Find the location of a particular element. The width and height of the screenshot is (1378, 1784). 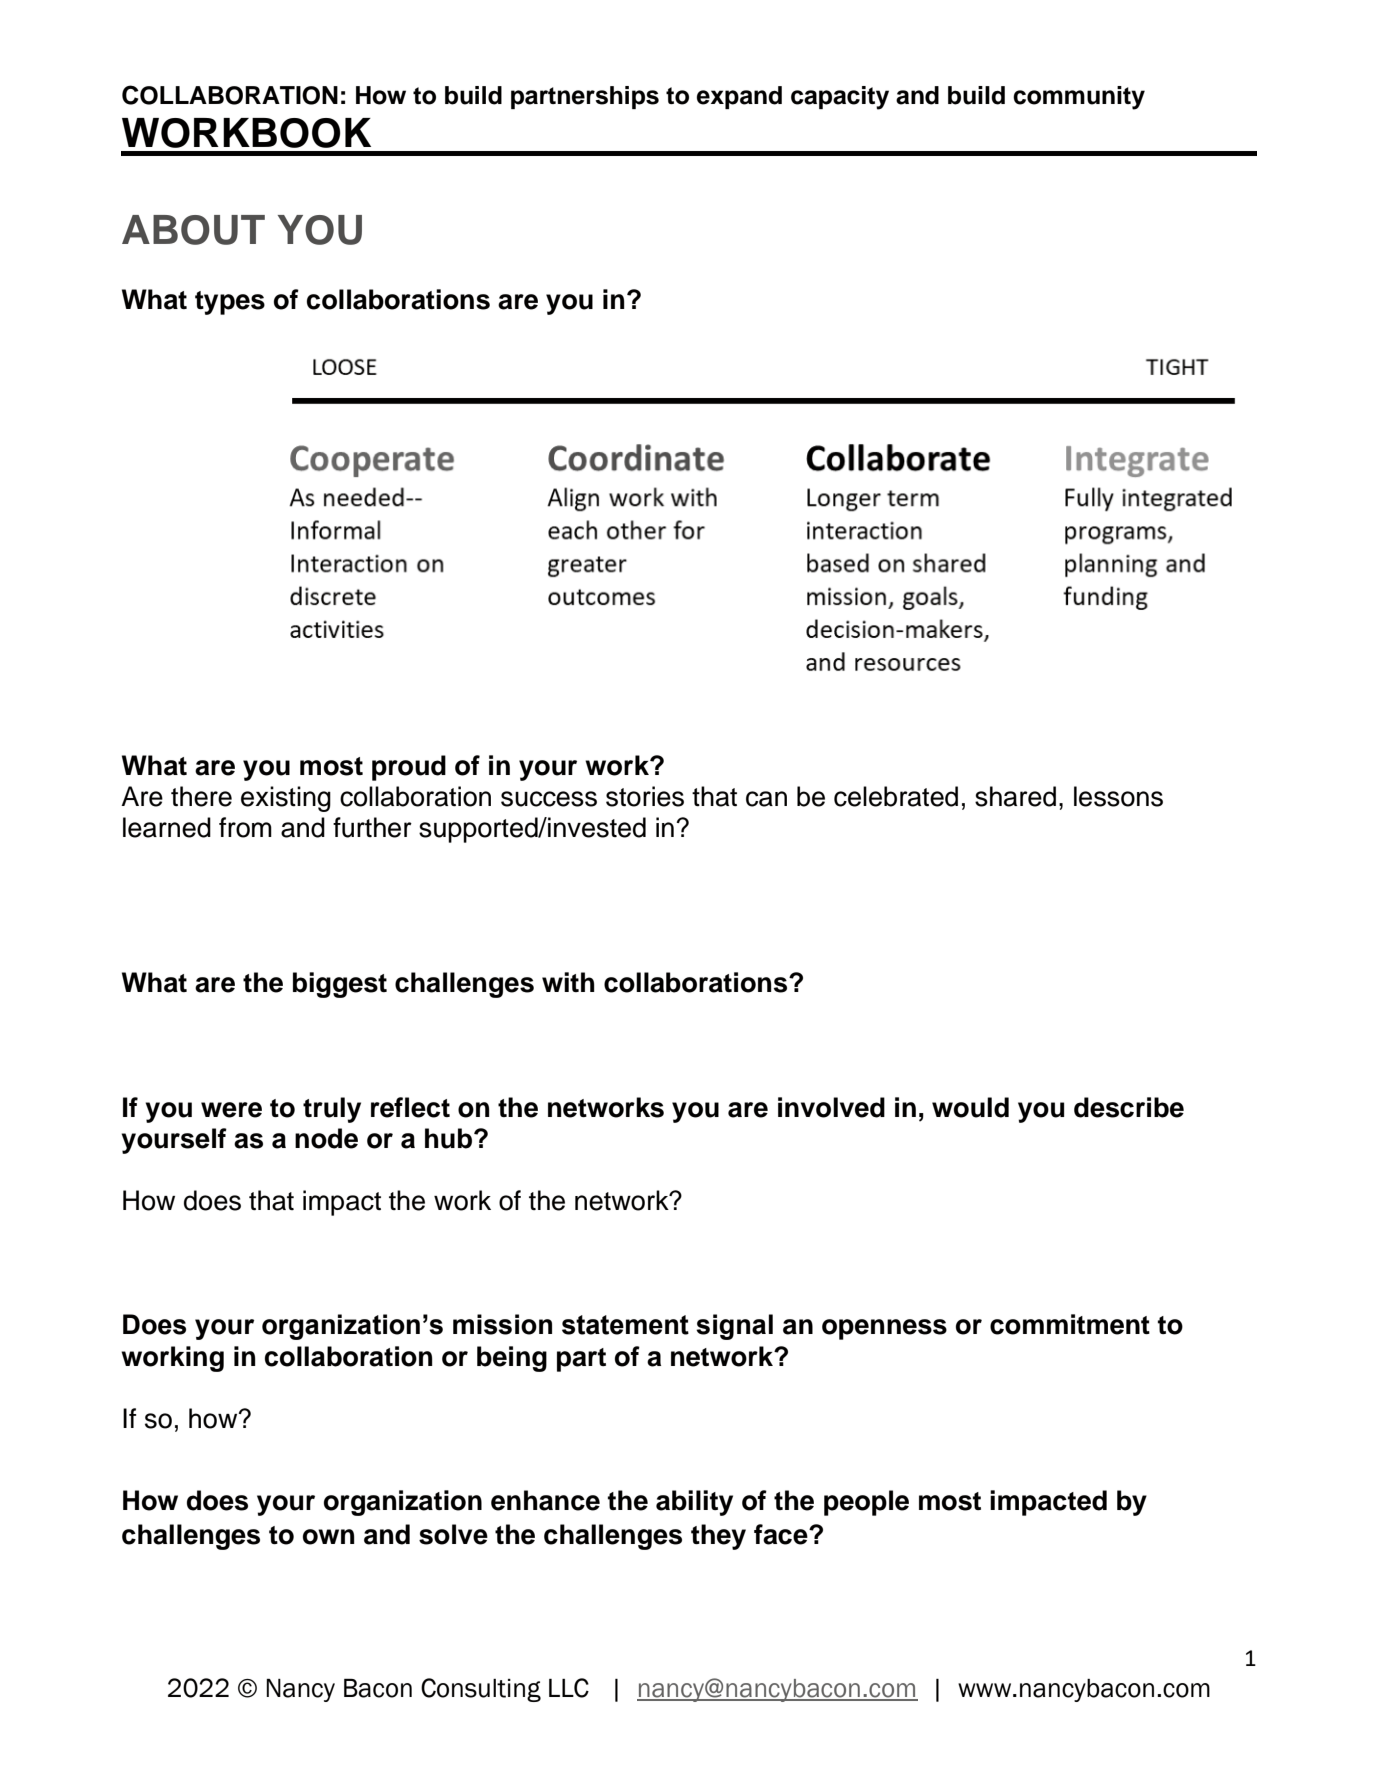

expand is located at coordinates (739, 97).
